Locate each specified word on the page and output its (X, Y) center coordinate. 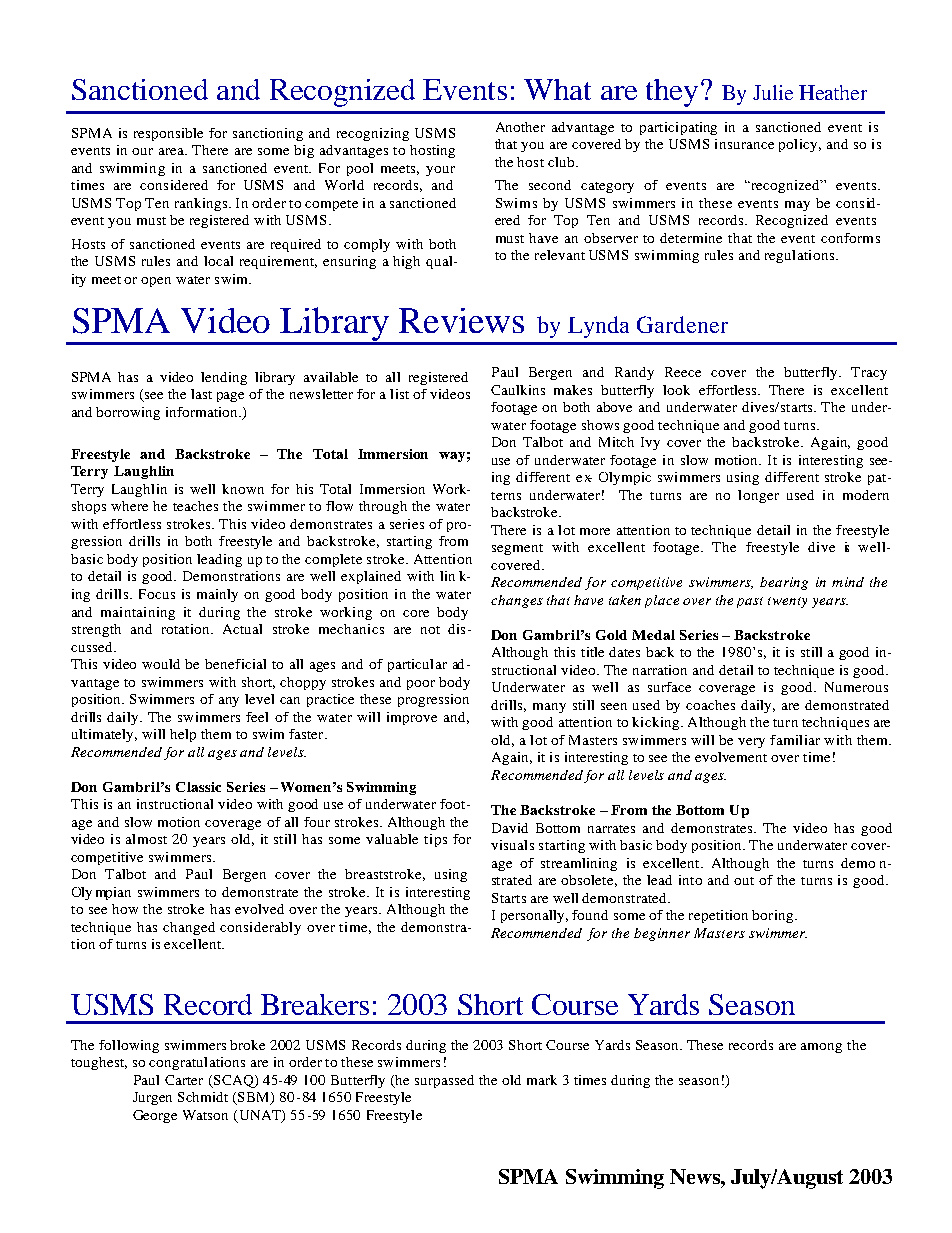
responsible (168, 134)
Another (520, 127)
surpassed (444, 1081)
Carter (184, 1080)
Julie (773, 92)
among (821, 1048)
